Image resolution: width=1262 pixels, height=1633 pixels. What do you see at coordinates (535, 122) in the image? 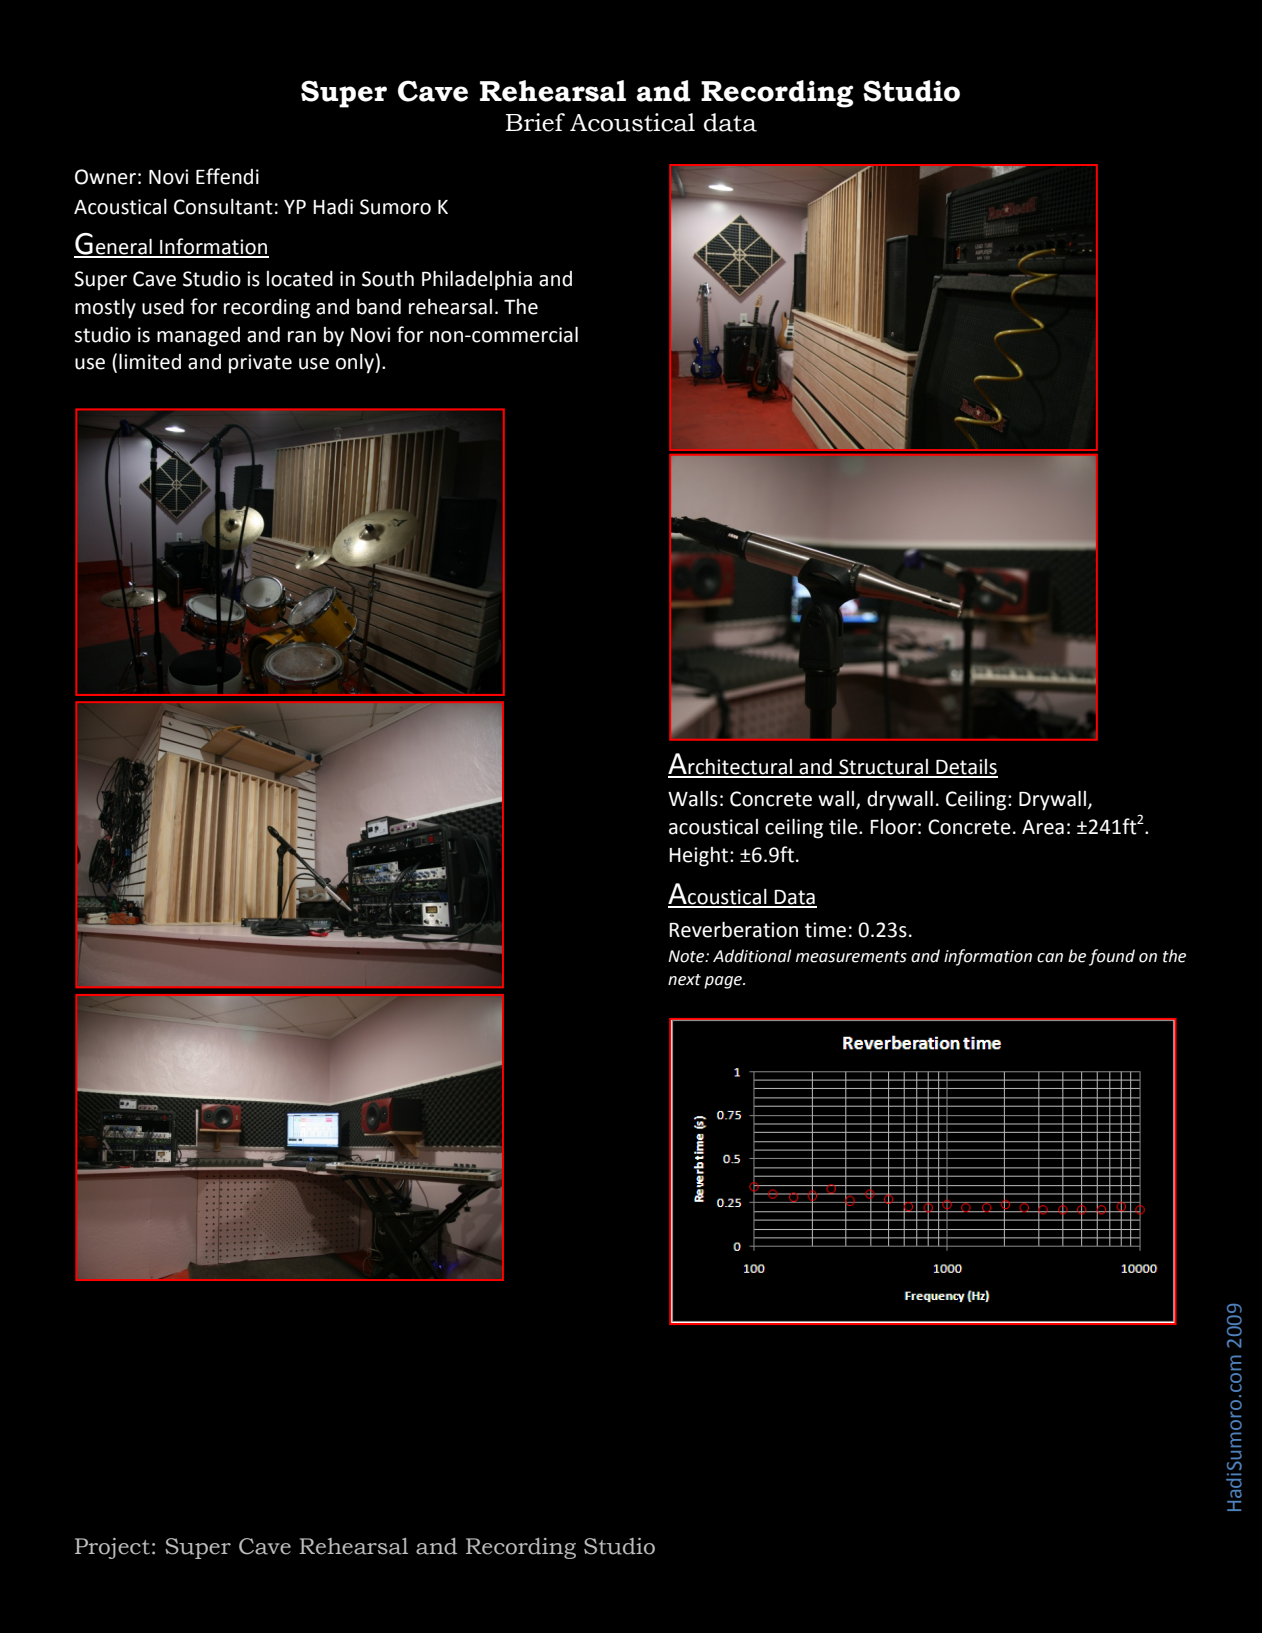
I see `Brief` at bounding box center [535, 122].
